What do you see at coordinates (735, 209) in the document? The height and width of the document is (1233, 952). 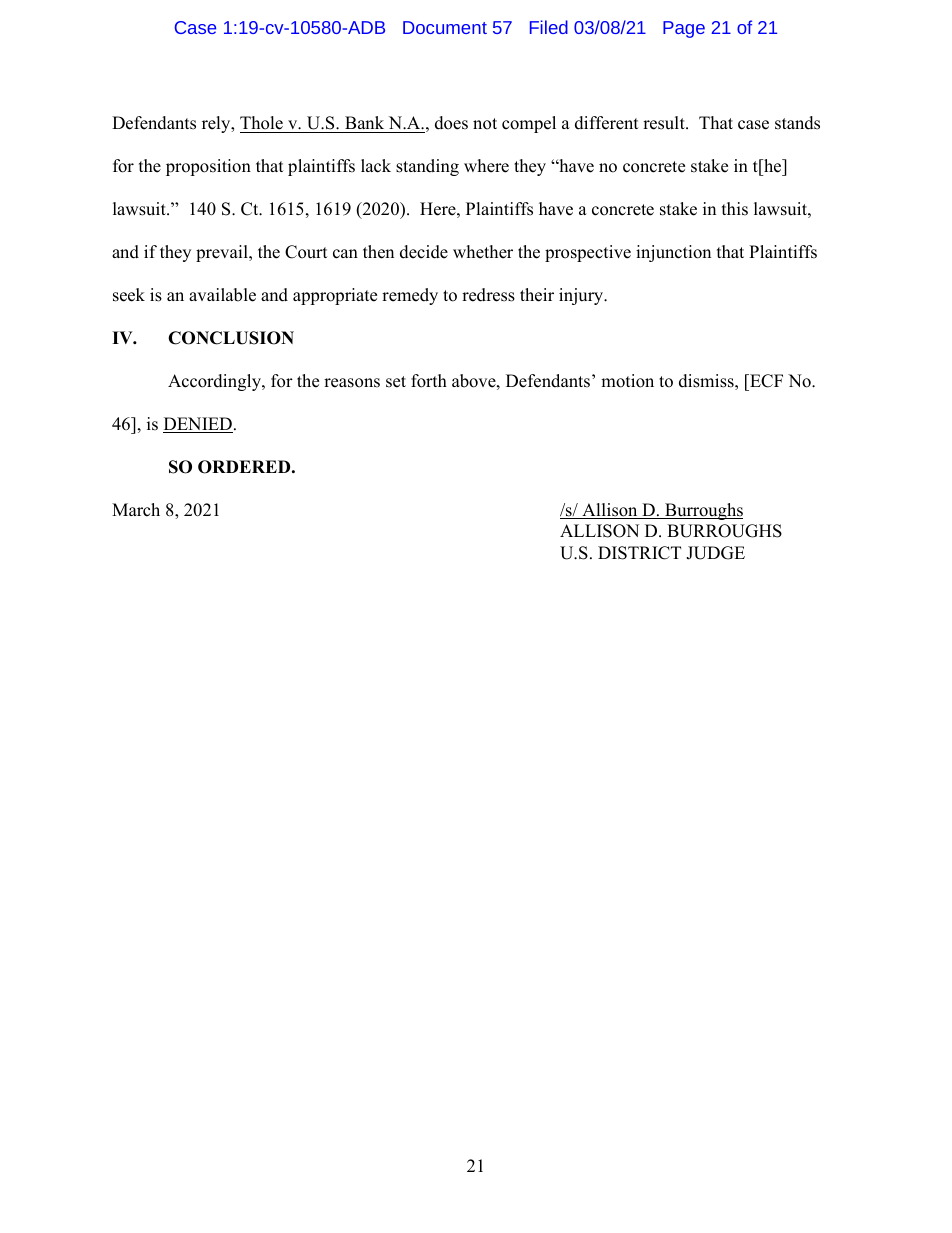 I see `this` at bounding box center [735, 209].
